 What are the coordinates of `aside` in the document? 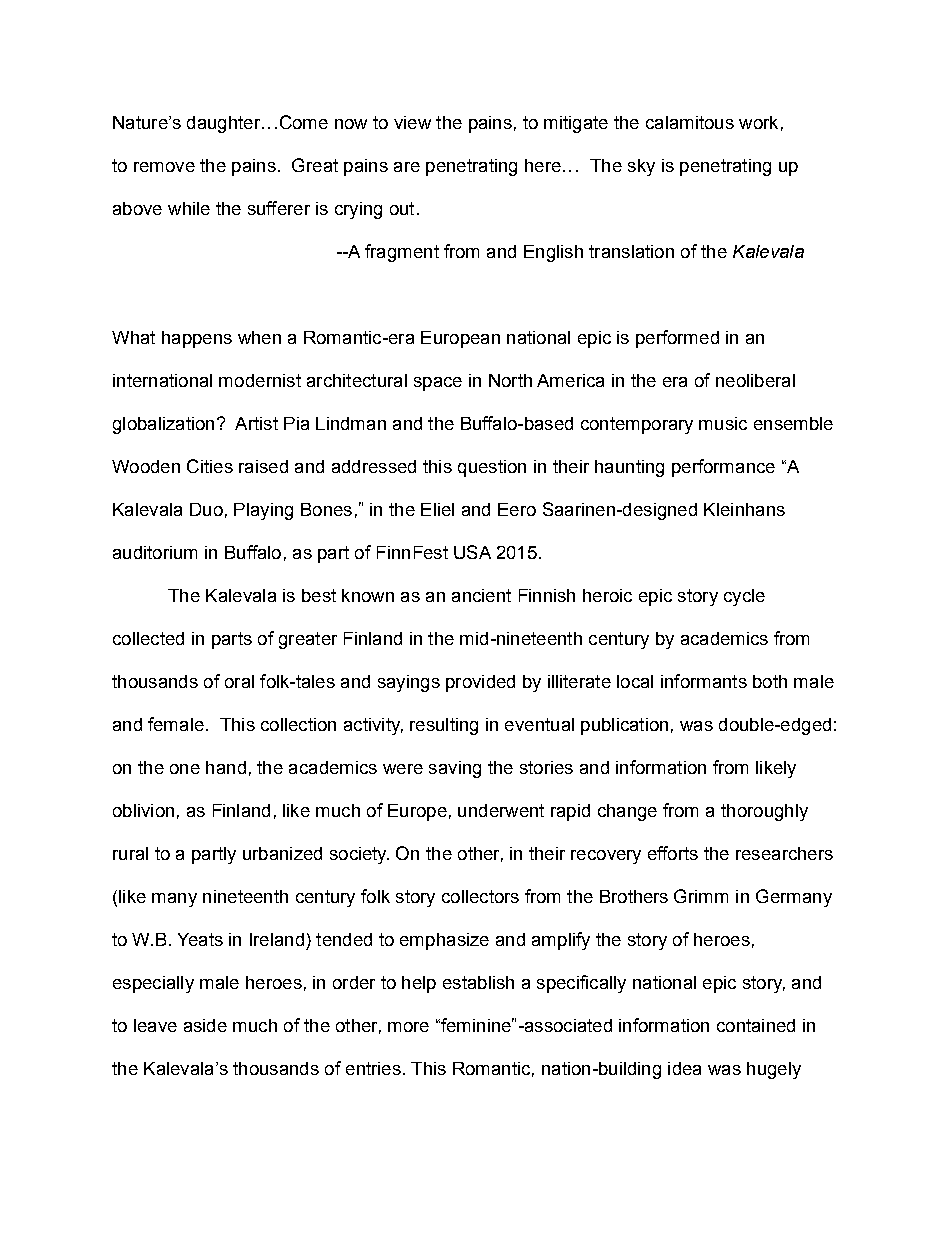 It's located at (205, 1025).
